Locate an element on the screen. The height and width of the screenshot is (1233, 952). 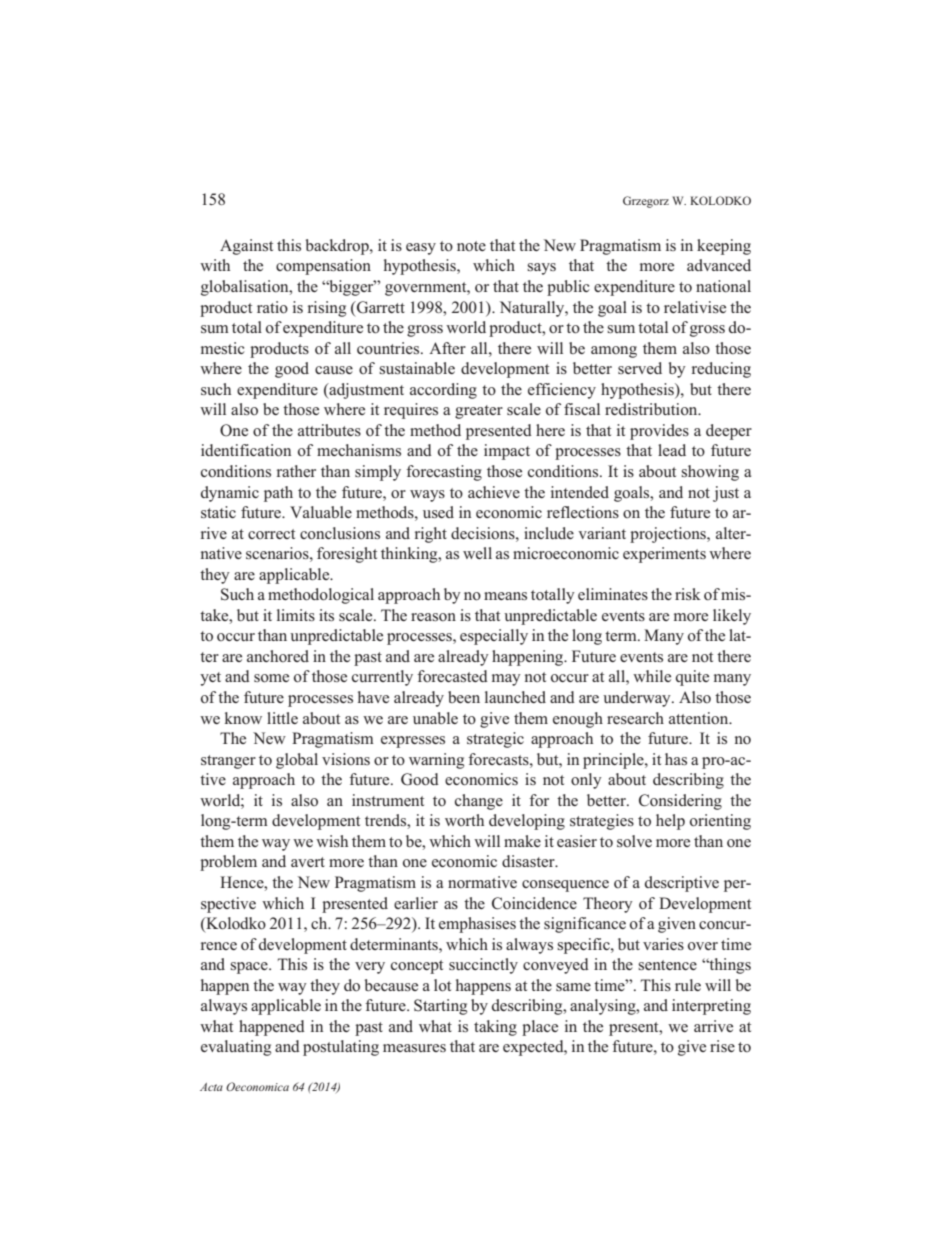
identification is located at coordinates (246, 450).
